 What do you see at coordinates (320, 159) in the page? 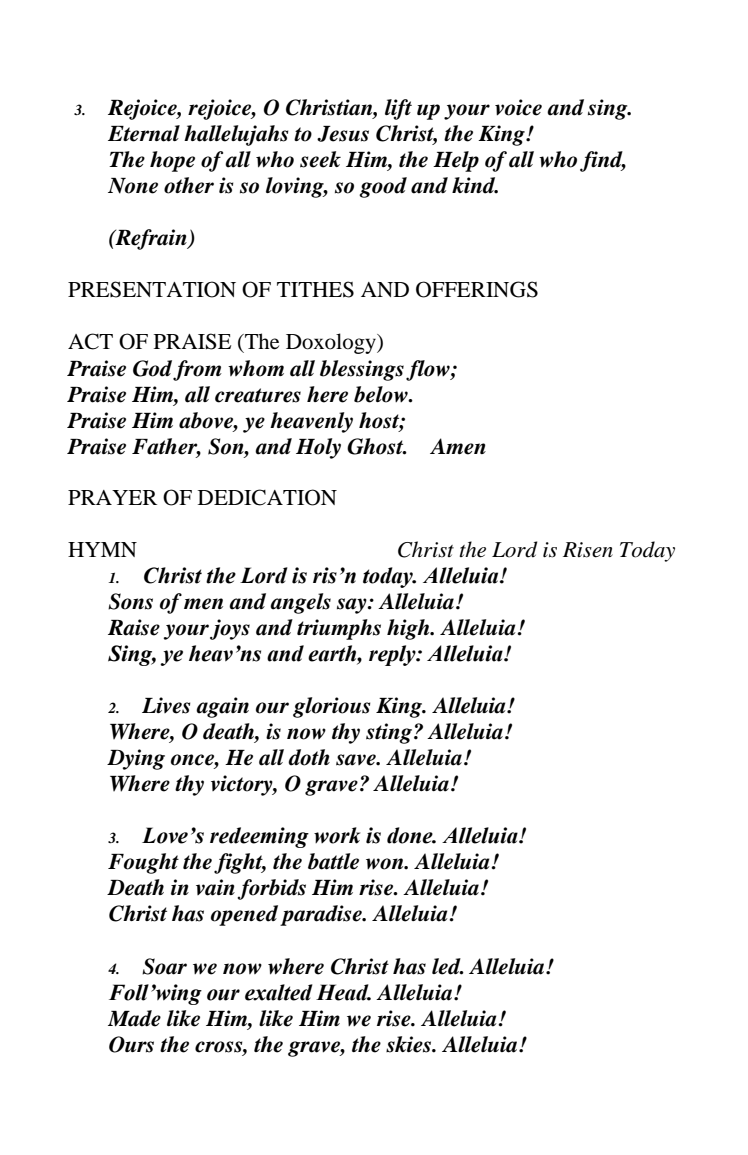
I see `seek` at bounding box center [320, 159].
